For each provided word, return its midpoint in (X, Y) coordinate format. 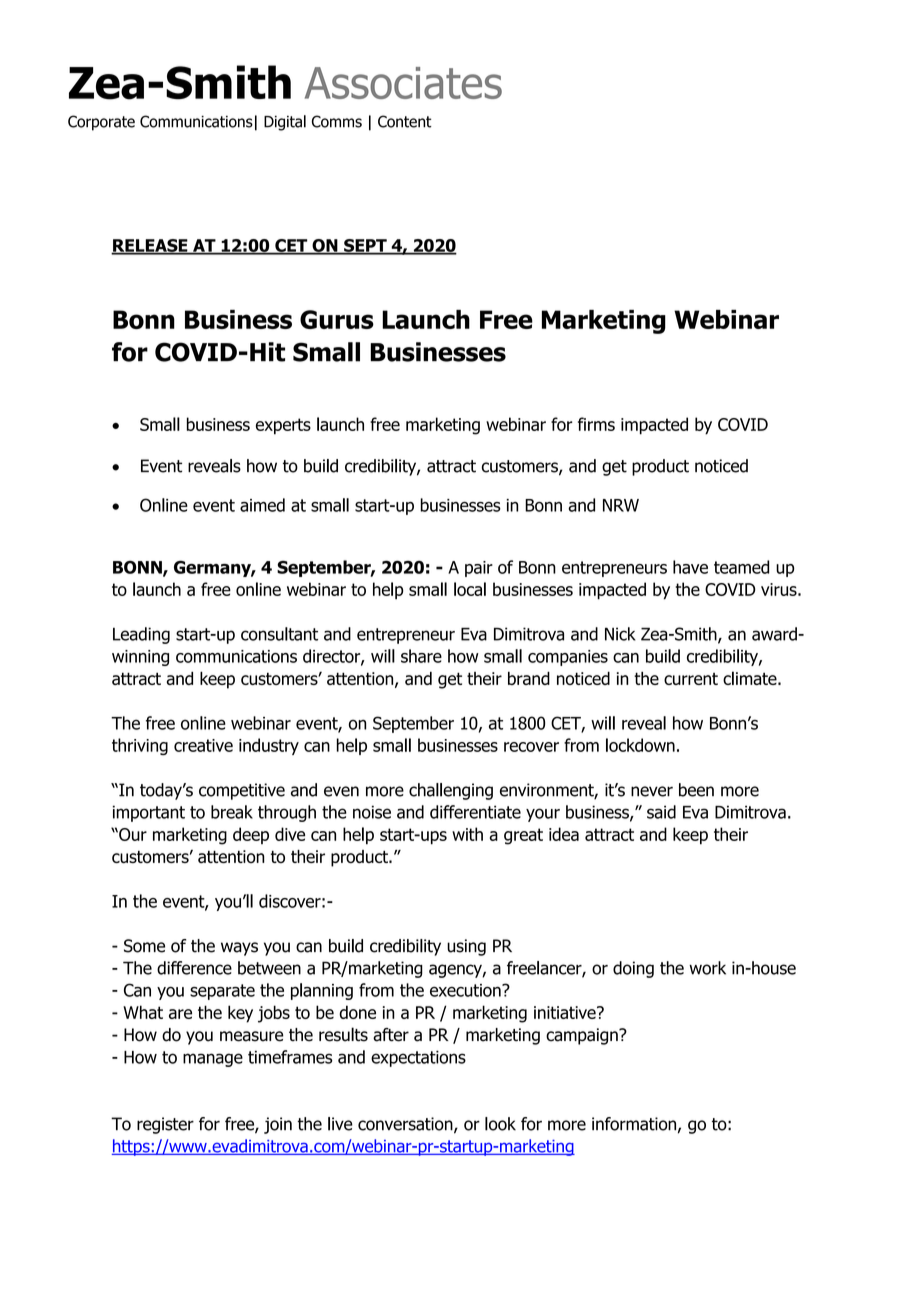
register (165, 1125)
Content (405, 121)
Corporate (101, 123)
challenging (451, 791)
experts (283, 426)
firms (596, 424)
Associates (403, 83)
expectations (418, 1058)
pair (479, 569)
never (652, 791)
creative (203, 745)
